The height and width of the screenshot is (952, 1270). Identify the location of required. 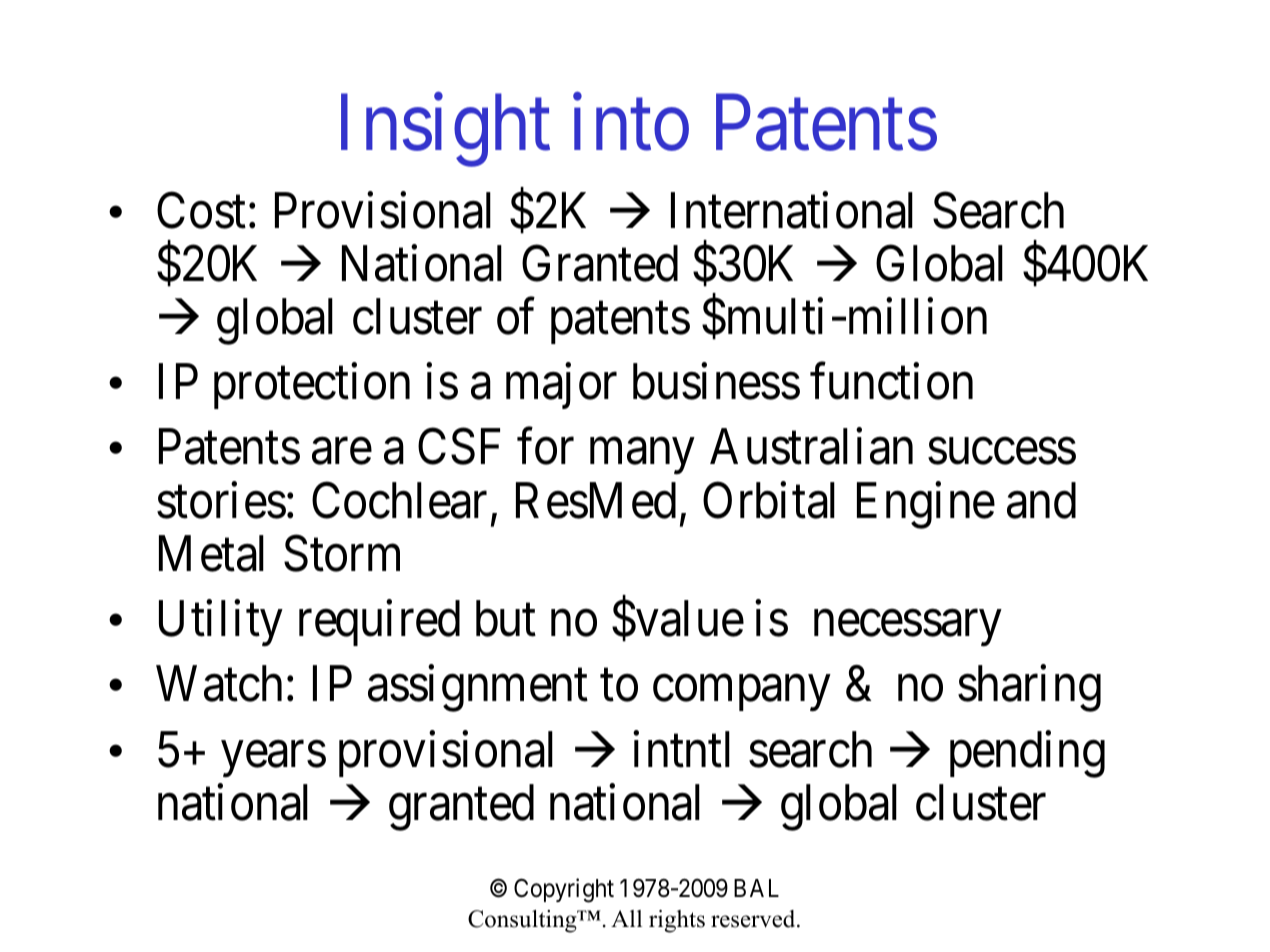
(379, 623).
